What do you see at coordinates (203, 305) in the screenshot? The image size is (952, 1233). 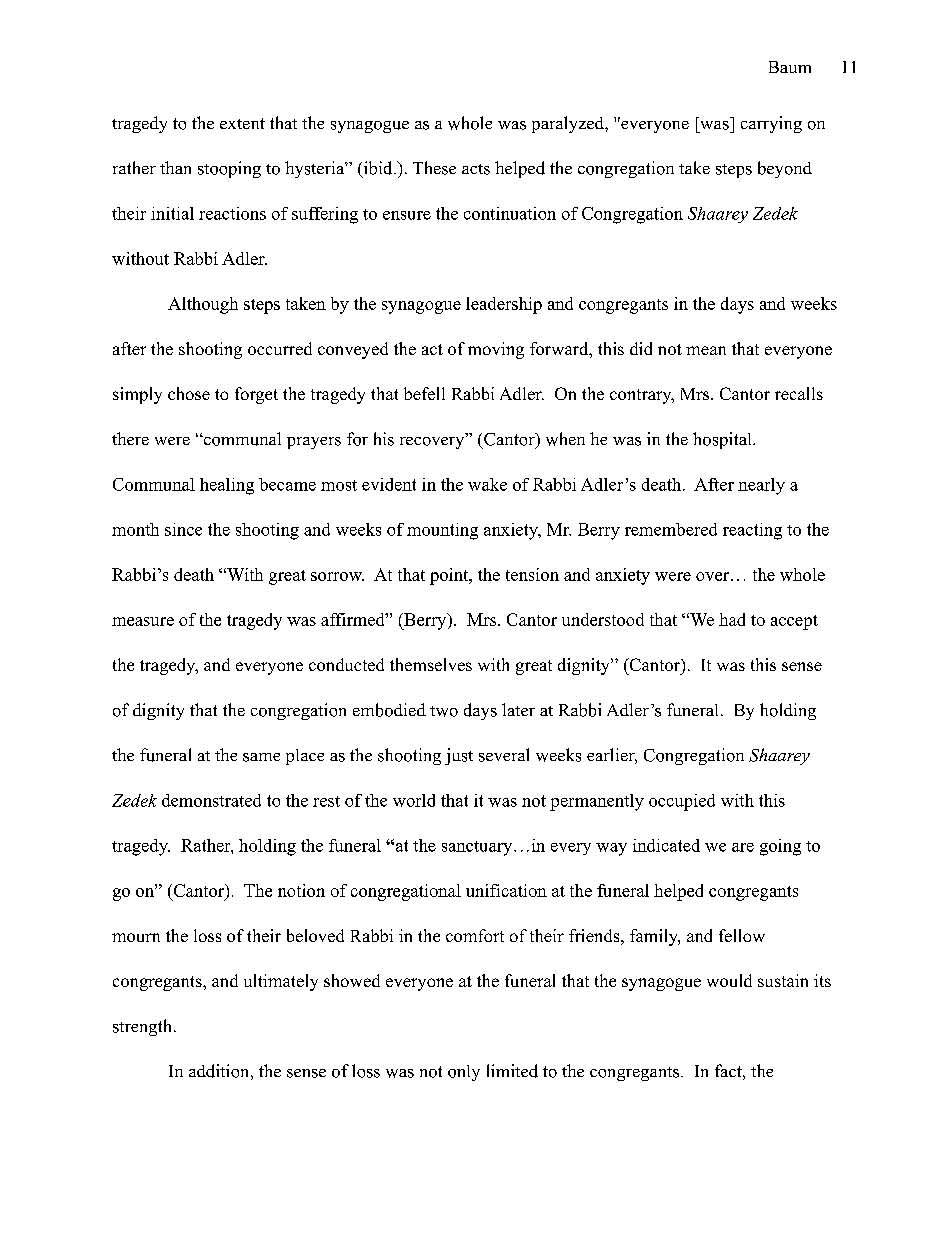 I see `Although` at bounding box center [203, 305].
